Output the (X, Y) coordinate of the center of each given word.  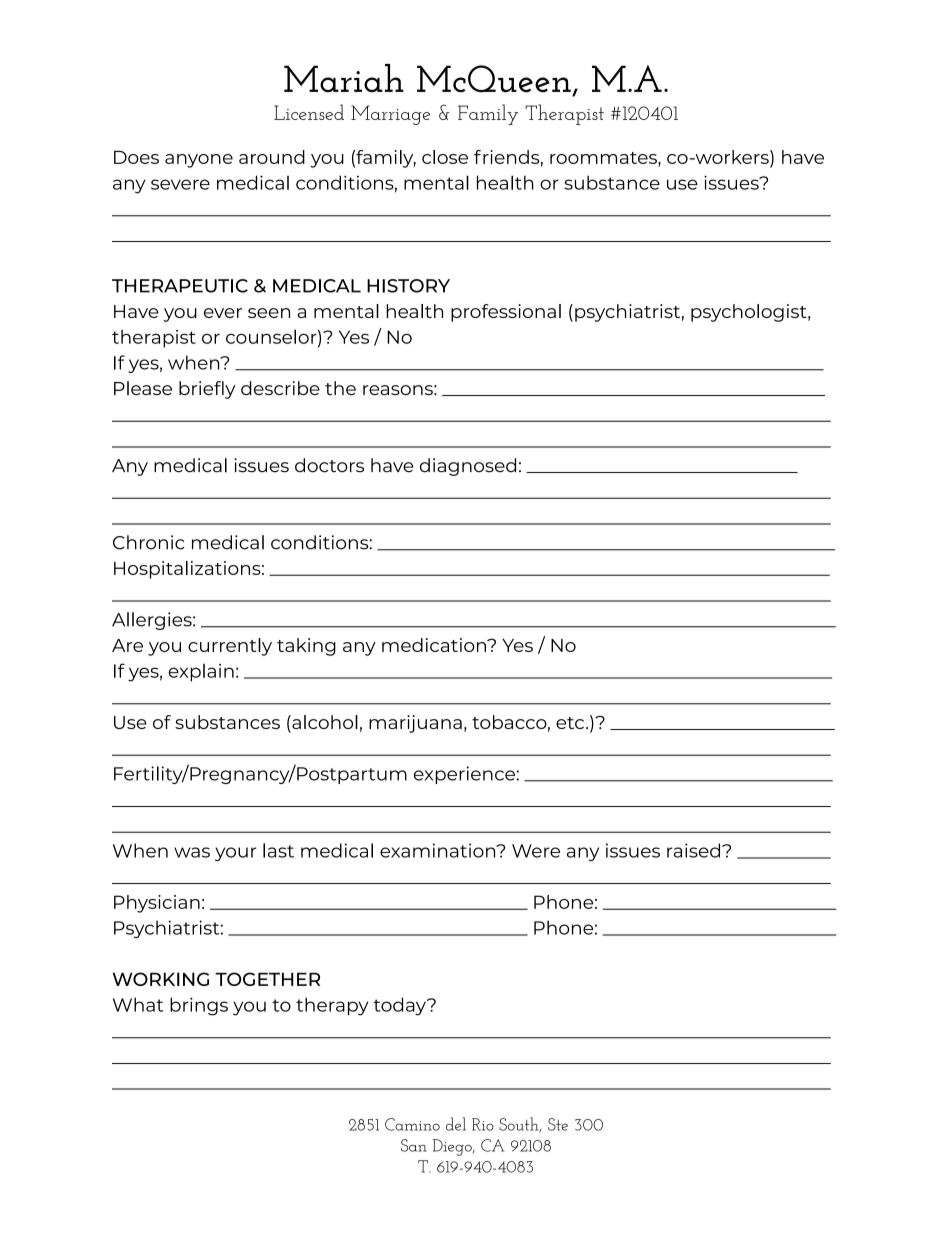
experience (464, 775)
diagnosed (468, 467)
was (192, 852)
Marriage (390, 115)
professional (506, 313)
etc (570, 723)
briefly (207, 390)
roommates (604, 158)
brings (199, 1006)
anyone (199, 161)
